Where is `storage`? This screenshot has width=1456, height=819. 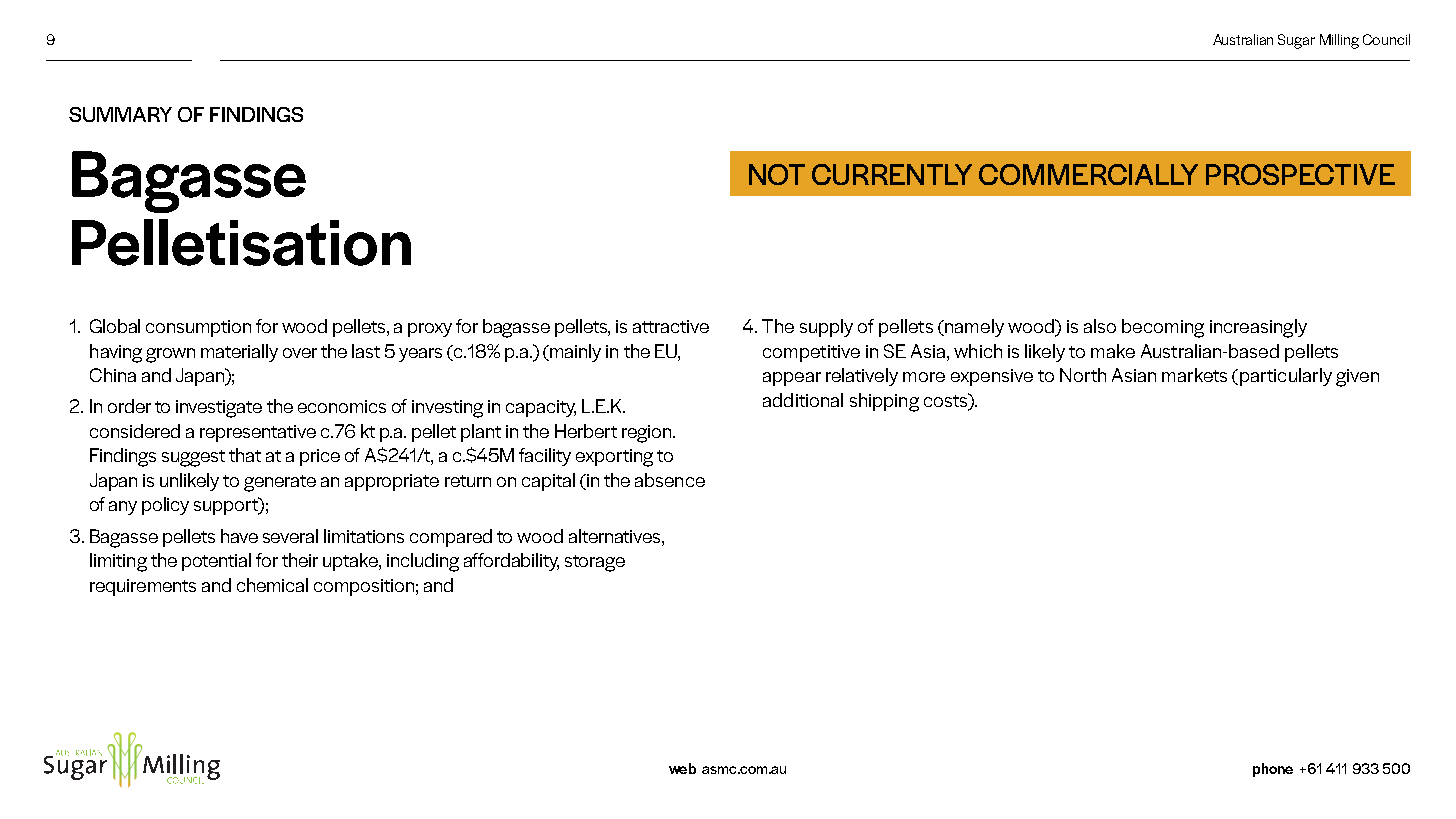 storage is located at coordinates (595, 563).
